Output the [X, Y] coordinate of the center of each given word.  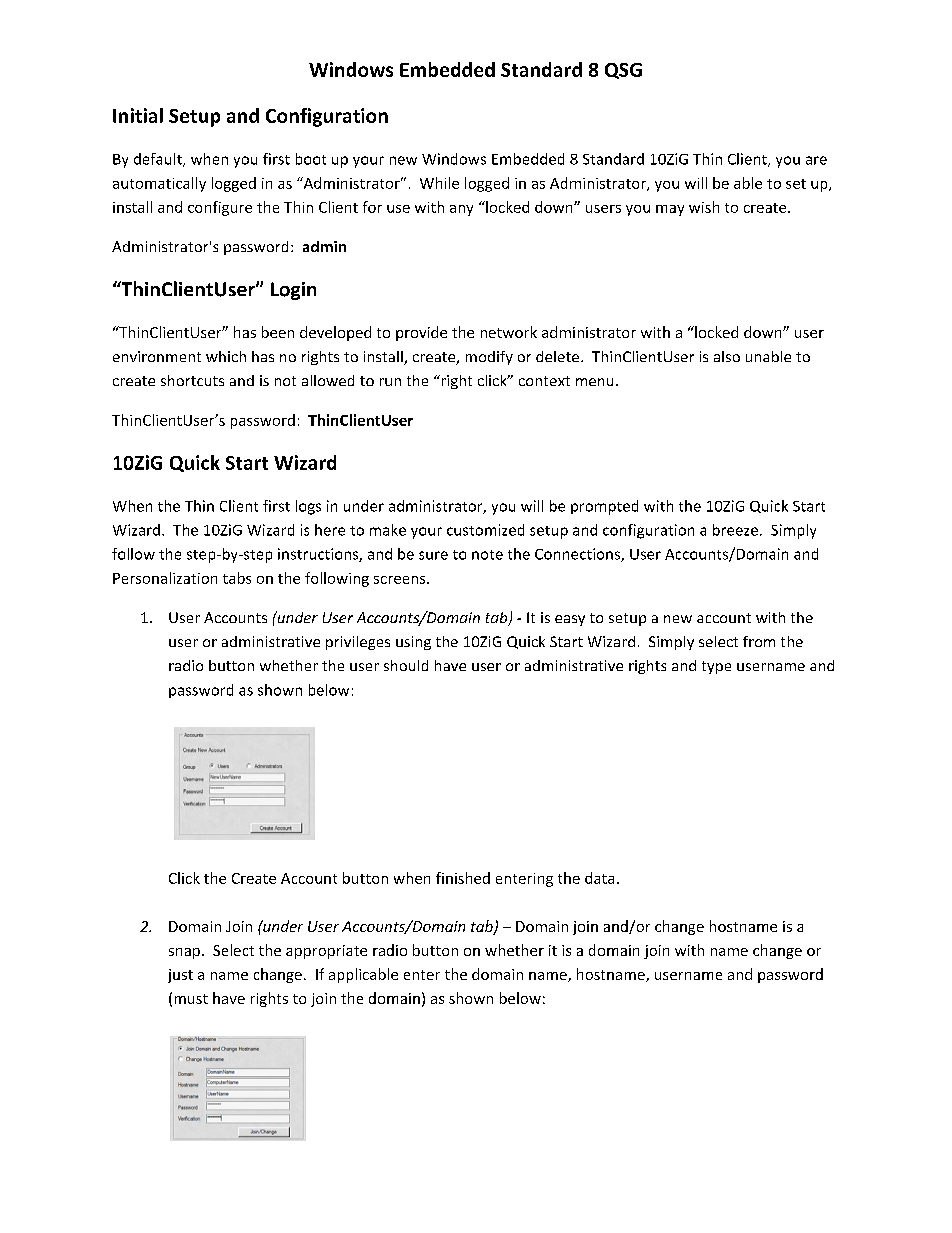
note [487, 555]
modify [489, 358]
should [406, 665]
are [816, 160]
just [180, 976]
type [716, 667]
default [159, 160]
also [727, 356]
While [439, 183]
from [759, 641]
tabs [237, 578]
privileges [358, 643]
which [226, 356]
